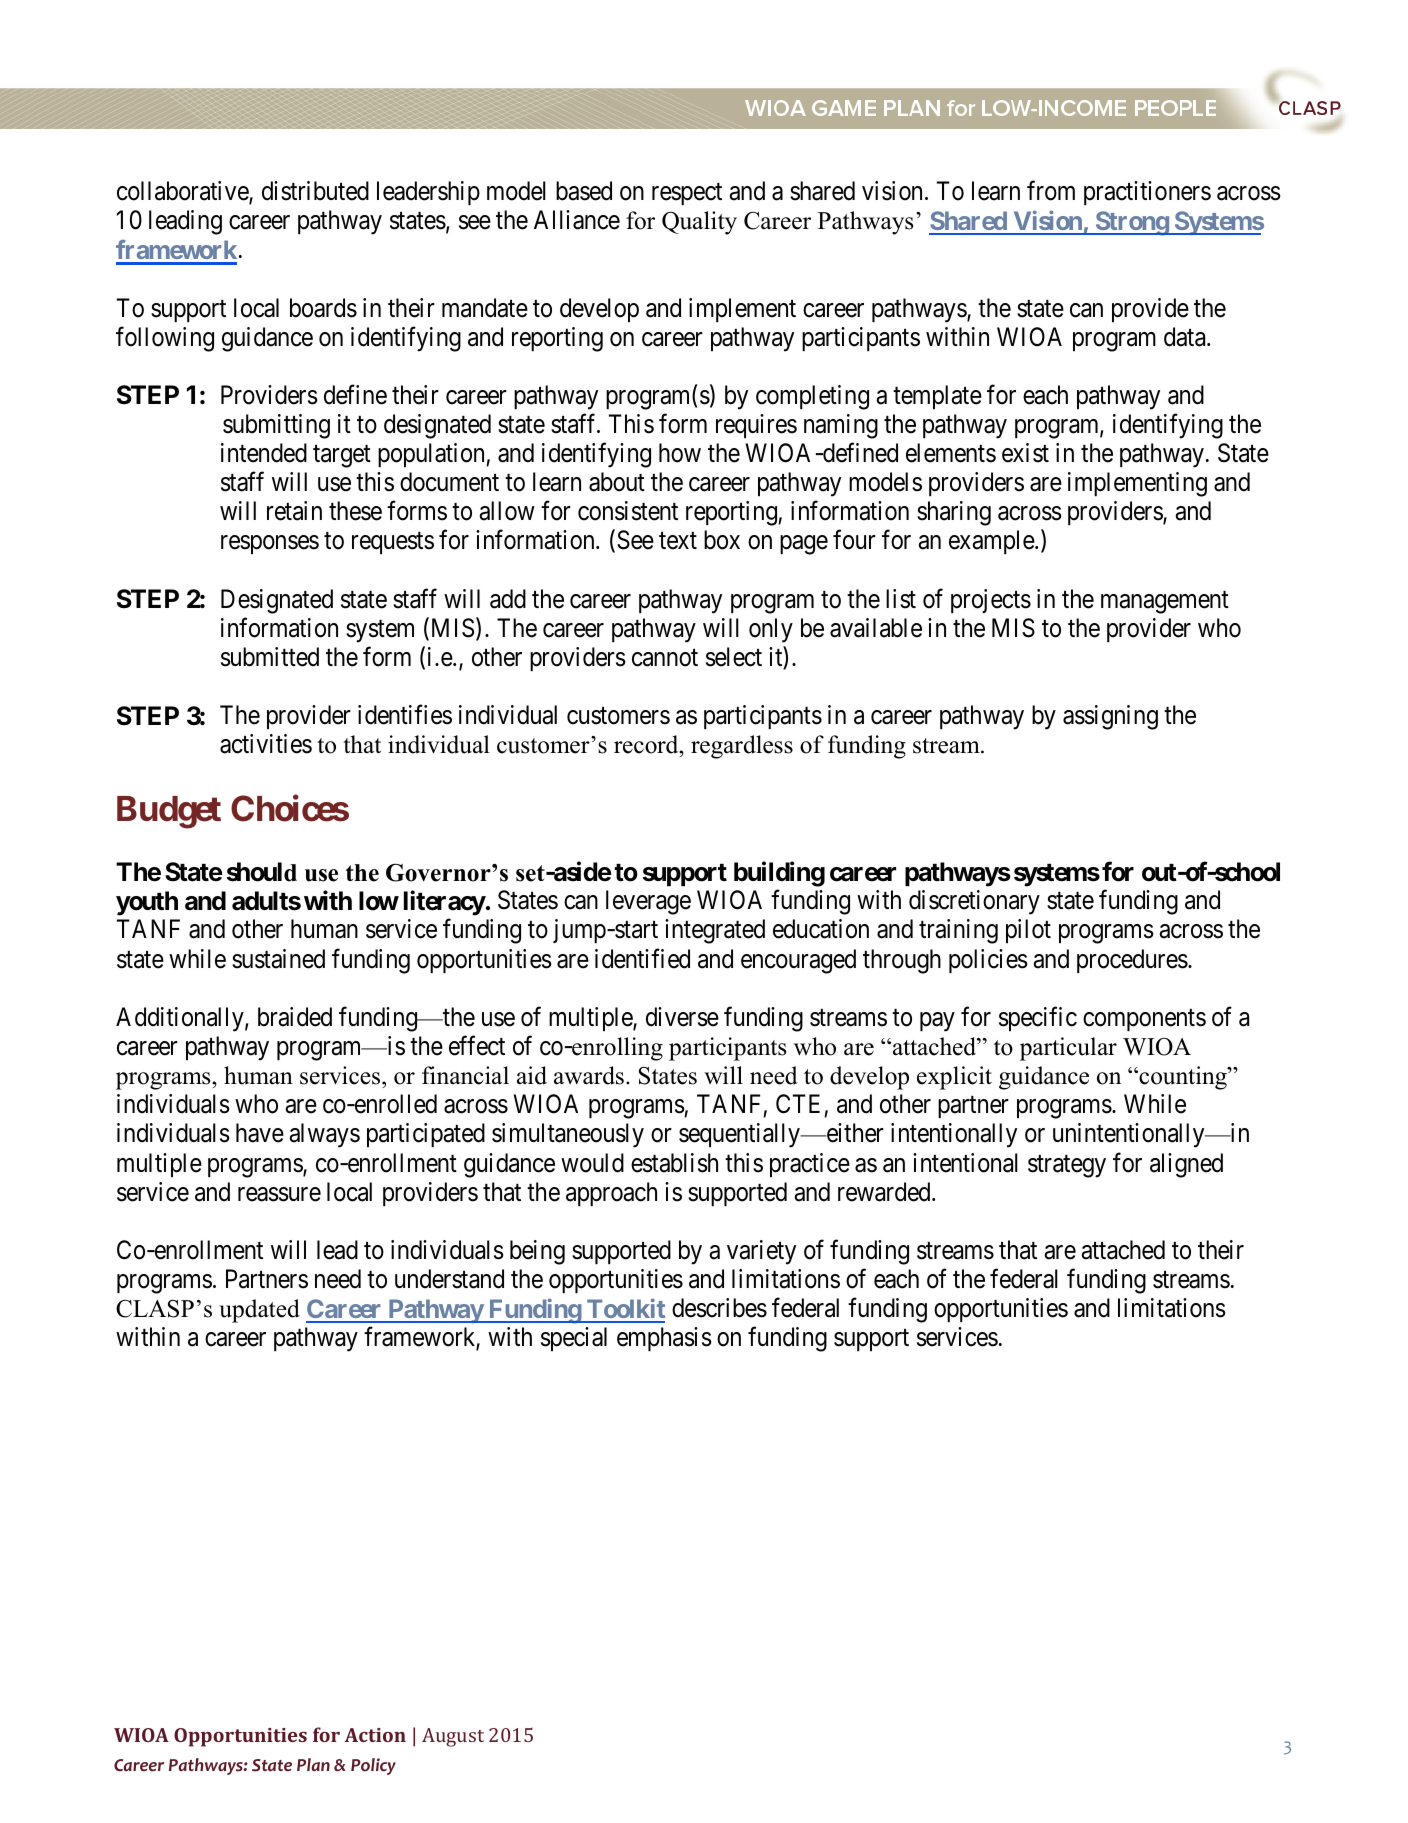 The width and height of the screenshot is (1408, 1823). I want to click on emphasis, so click(664, 1339).
